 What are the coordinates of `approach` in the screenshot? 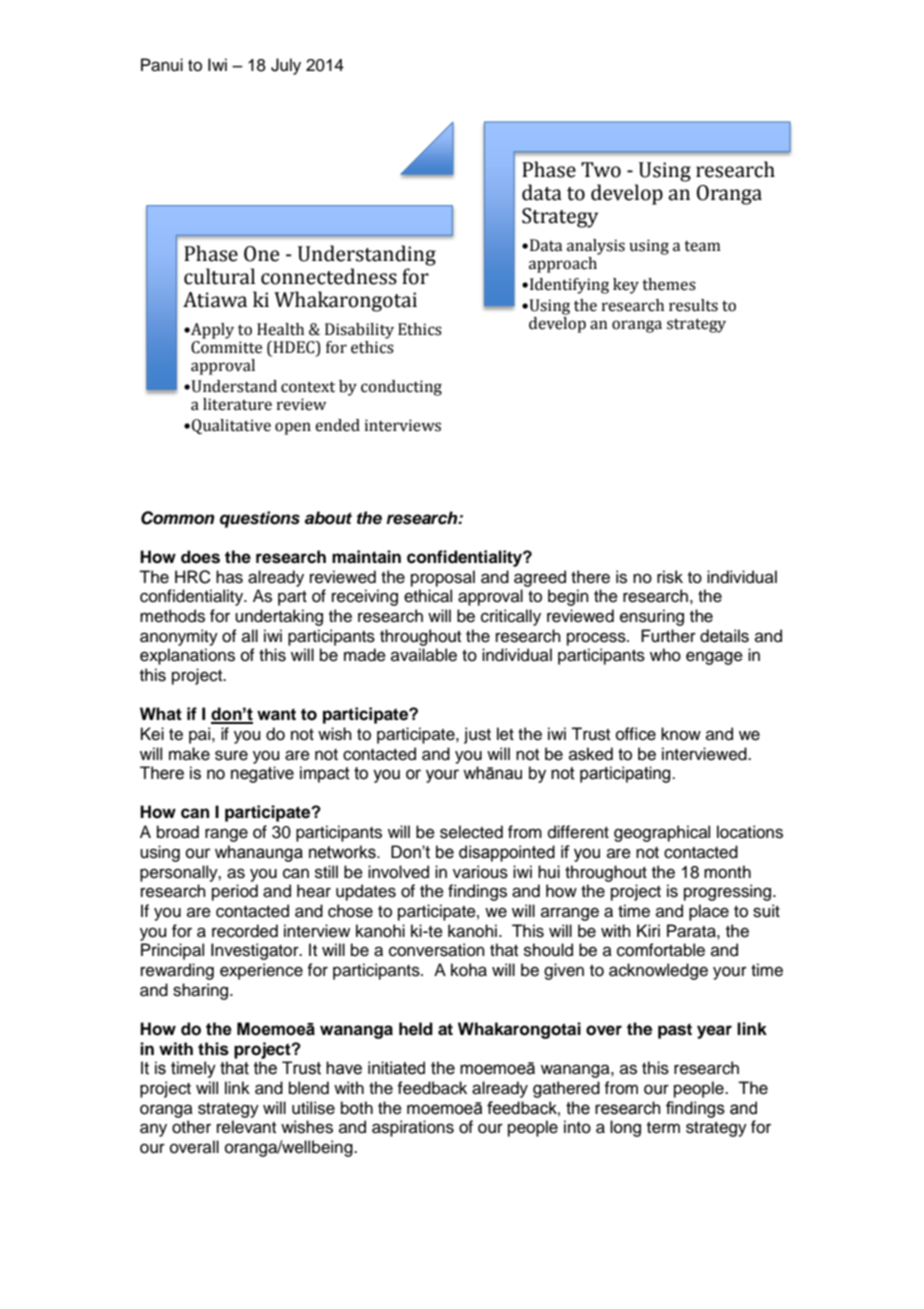 It's located at (563, 265).
